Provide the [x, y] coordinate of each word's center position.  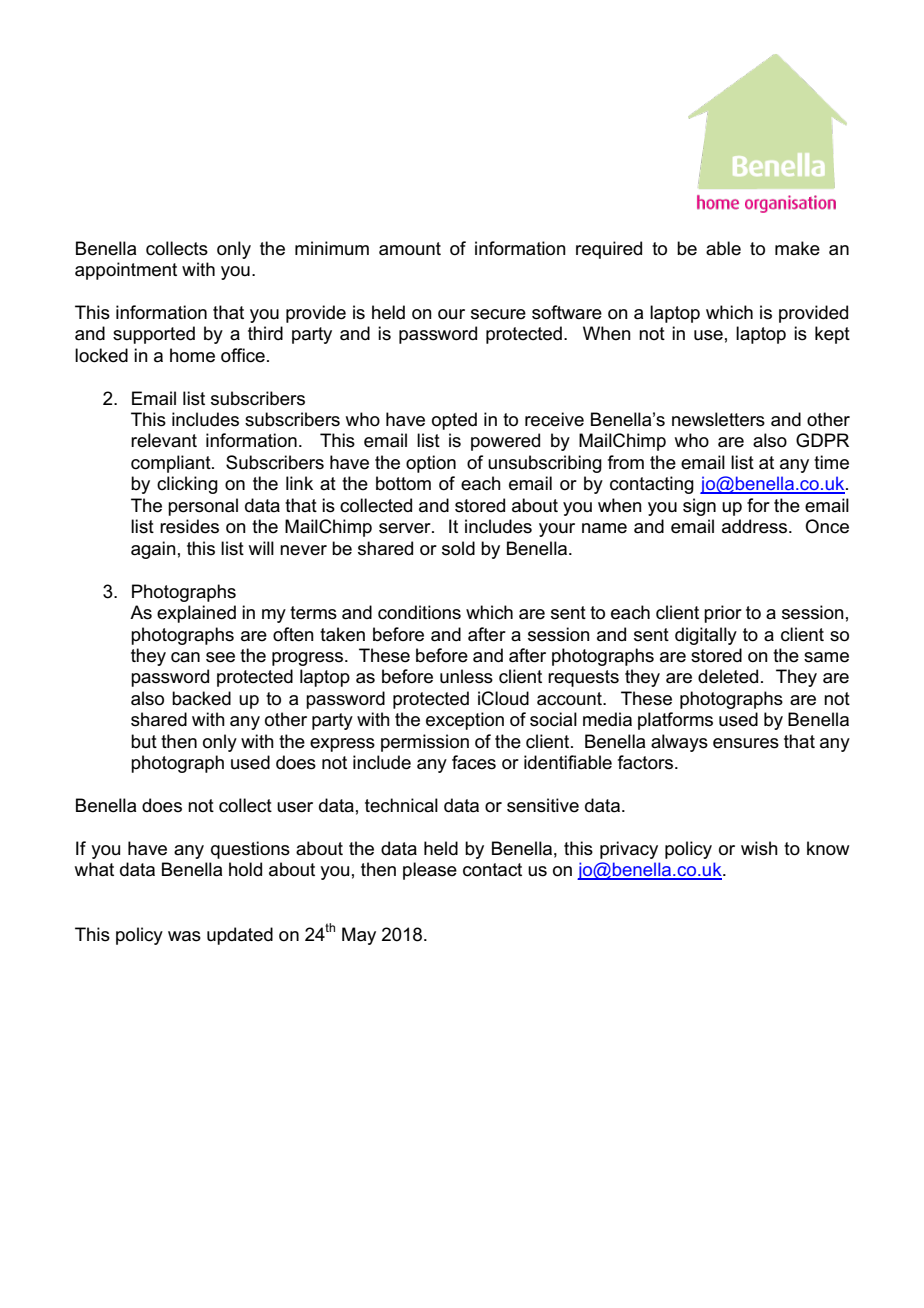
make [797, 248]
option [431, 464]
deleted [728, 676]
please [430, 871]
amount [410, 249]
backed [201, 698]
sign [699, 507]
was [184, 936]
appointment [126, 271]
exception [465, 721]
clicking [187, 485]
